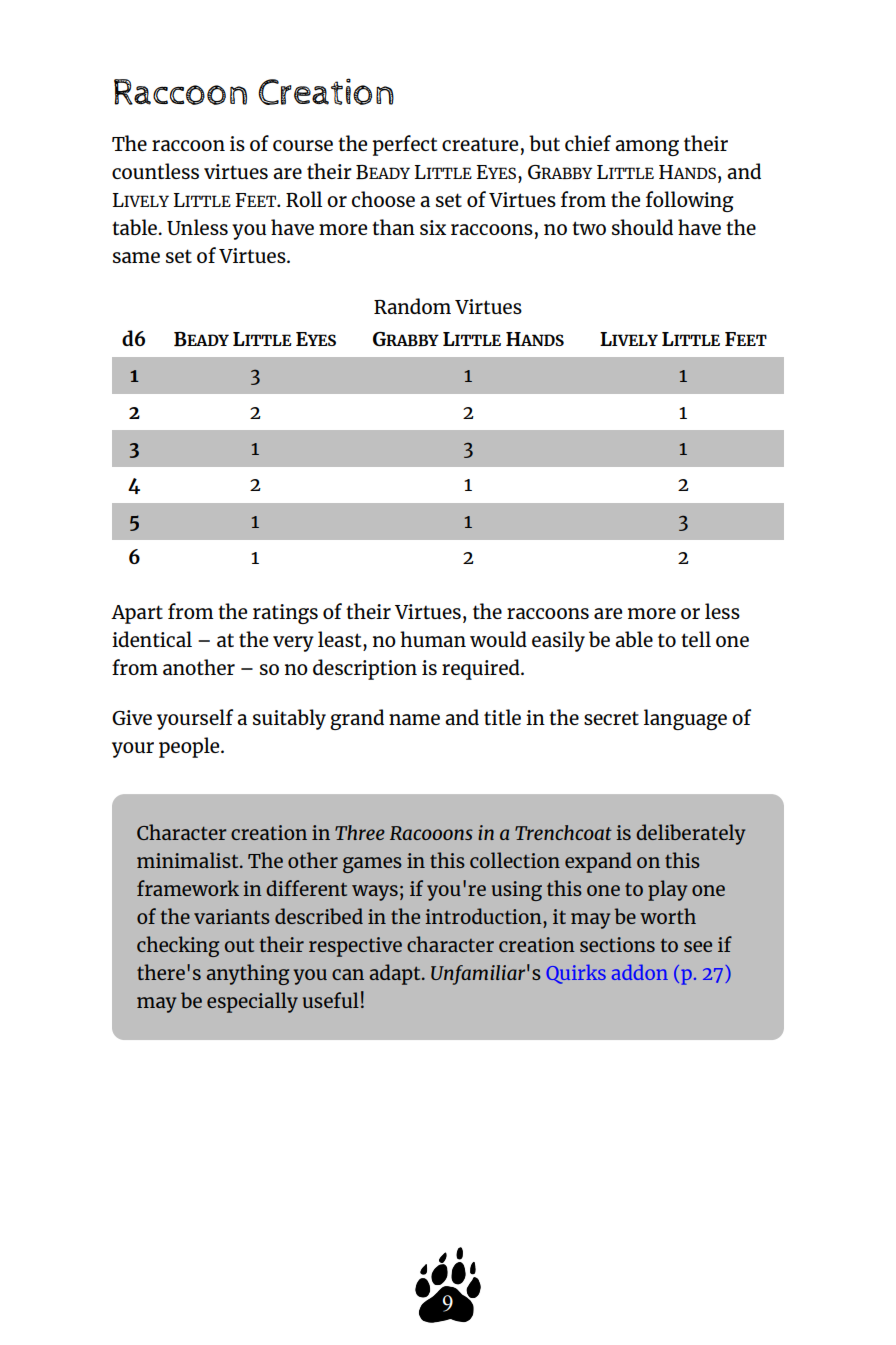 This image has height=1345, width=896. What do you see at coordinates (642, 227) in the image?
I see `should` at bounding box center [642, 227].
